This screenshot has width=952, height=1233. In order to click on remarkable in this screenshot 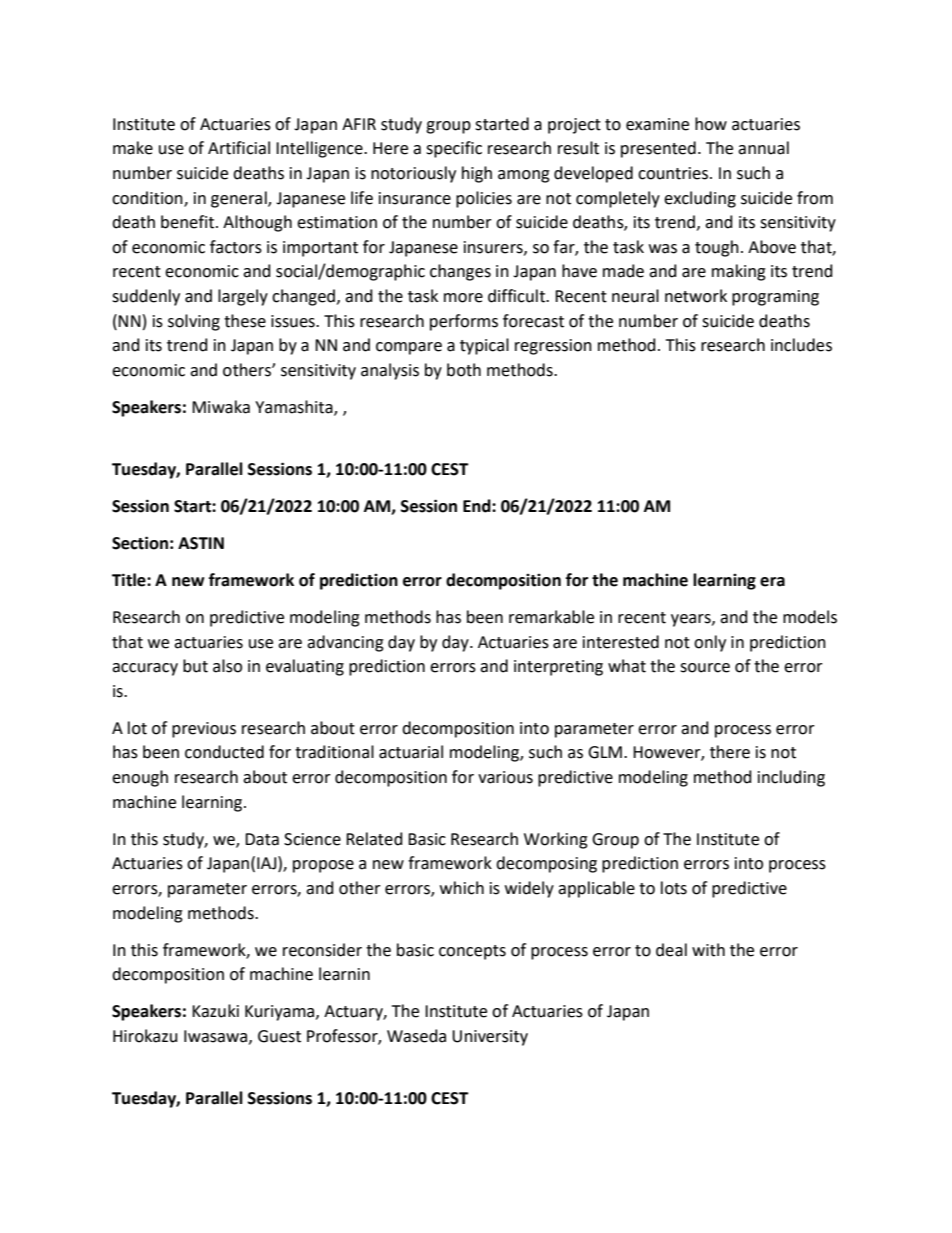, I will do `click(551, 617)`.
